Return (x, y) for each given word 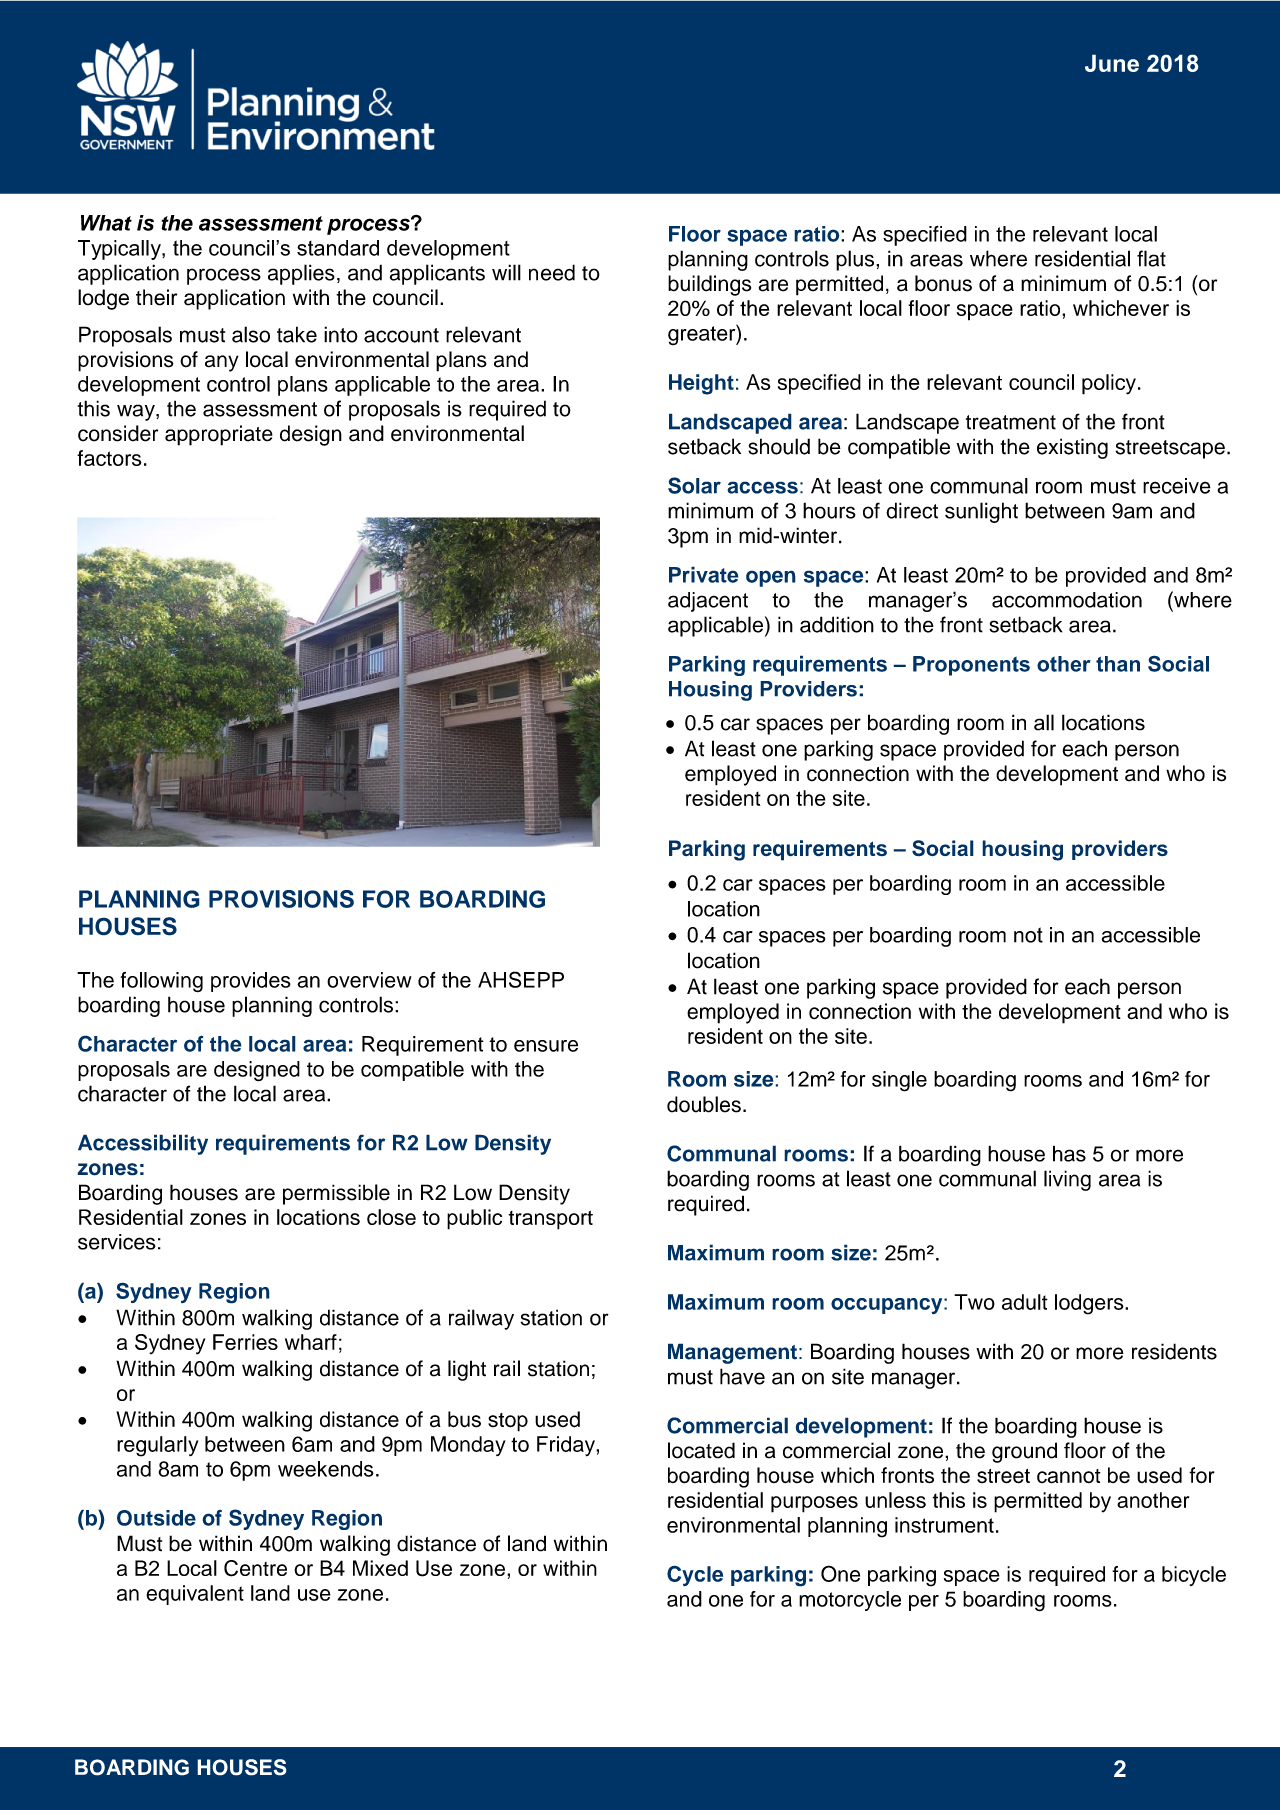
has (1069, 1154)
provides (251, 982)
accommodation (1067, 600)
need (552, 272)
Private (704, 574)
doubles (704, 1104)
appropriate (219, 435)
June (1112, 63)
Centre (255, 1568)
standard (338, 248)
